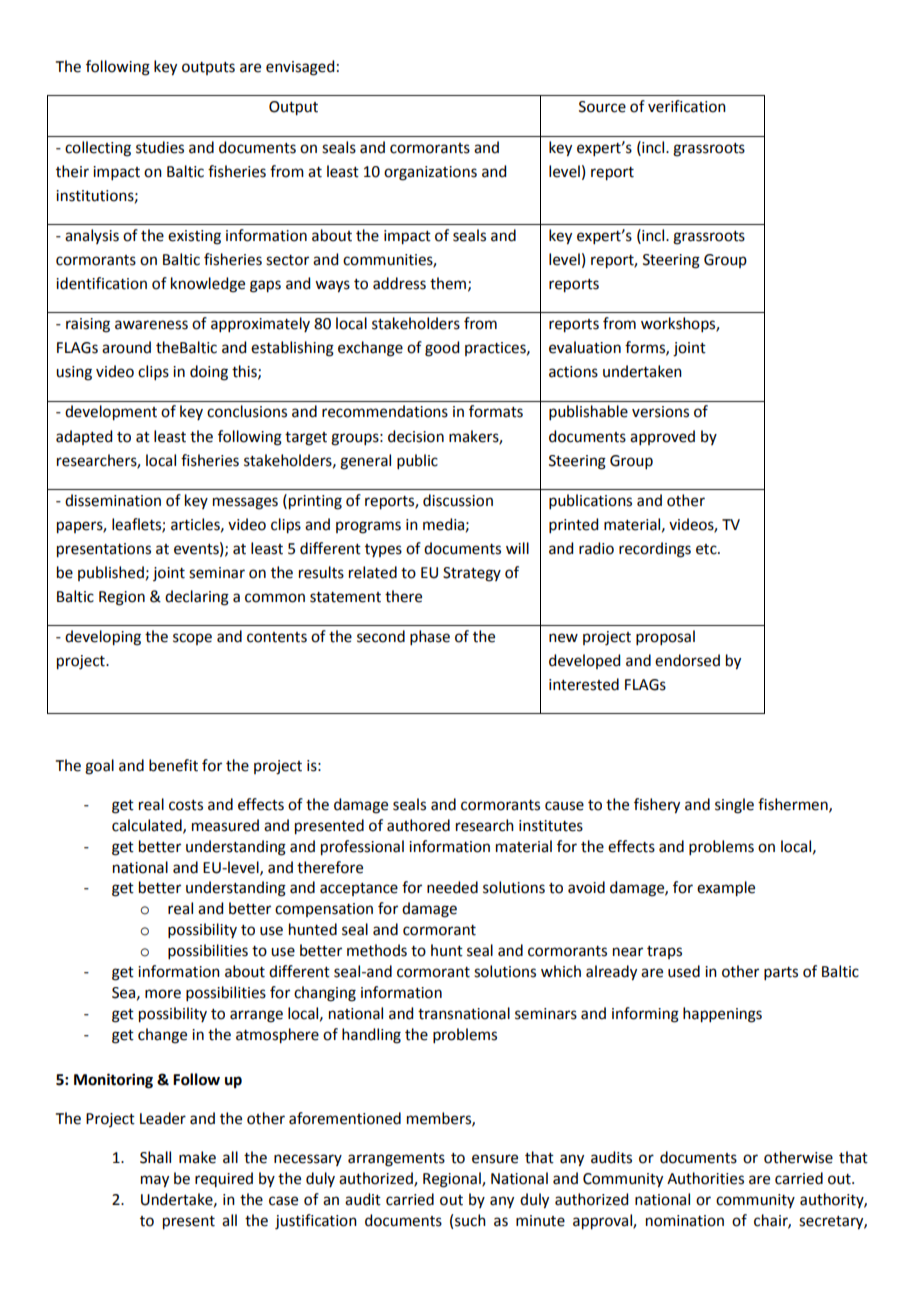 The width and height of the screenshot is (924, 1308). I want to click on studies, so click(160, 147).
